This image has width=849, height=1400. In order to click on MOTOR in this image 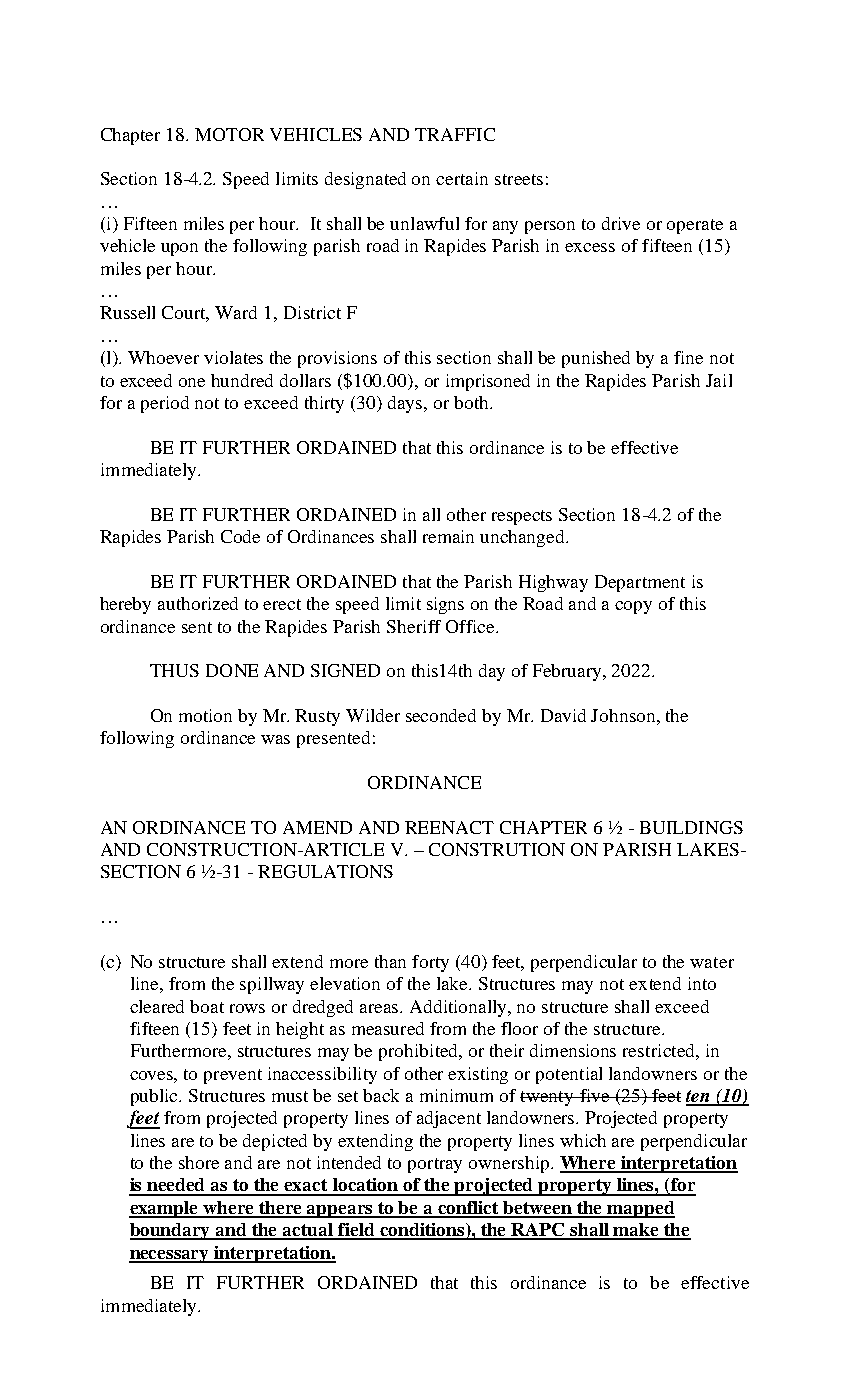, I will do `click(229, 134)`.
